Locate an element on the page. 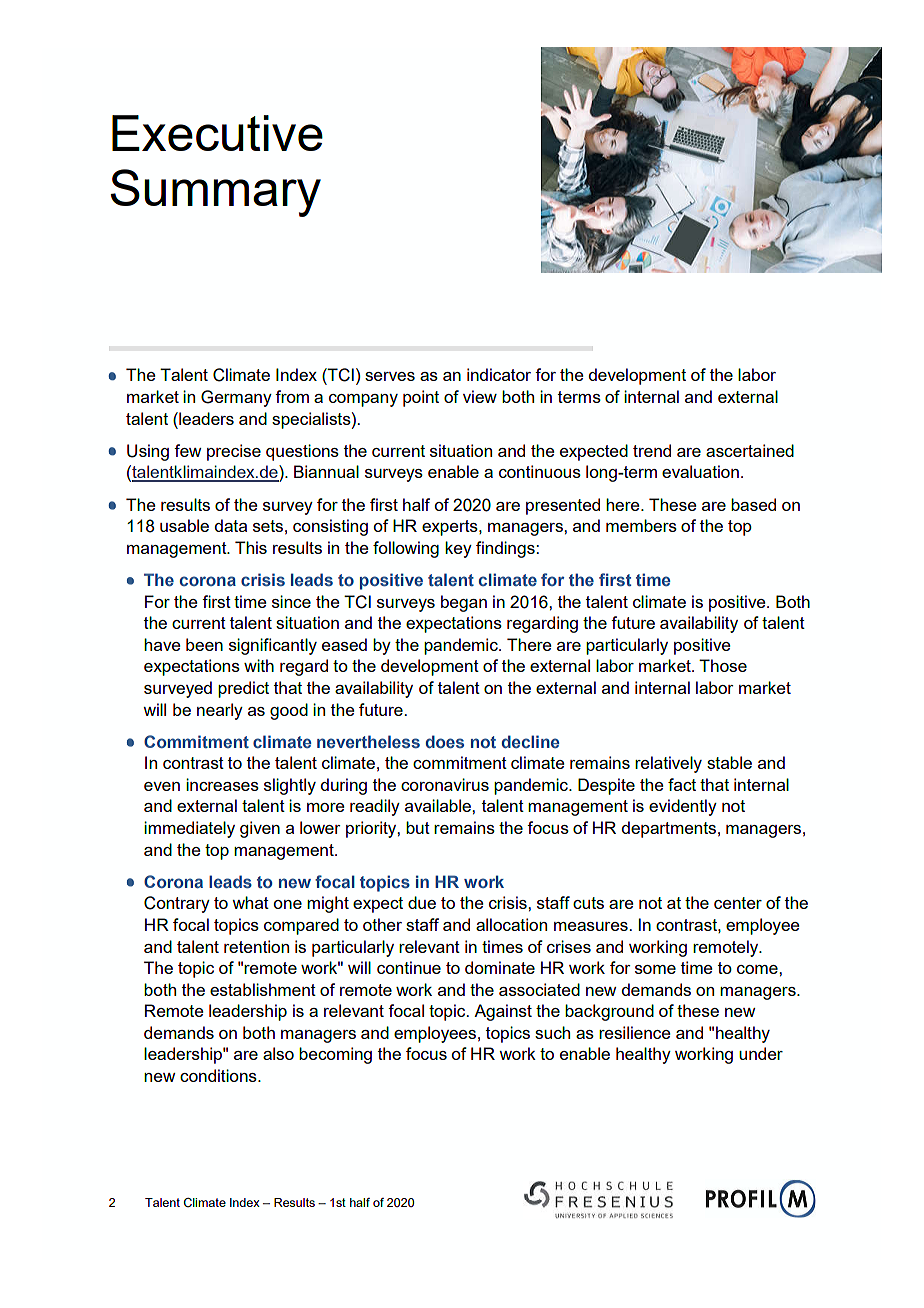 The width and height of the image is (924, 1308). conditions is located at coordinates (219, 1075).
